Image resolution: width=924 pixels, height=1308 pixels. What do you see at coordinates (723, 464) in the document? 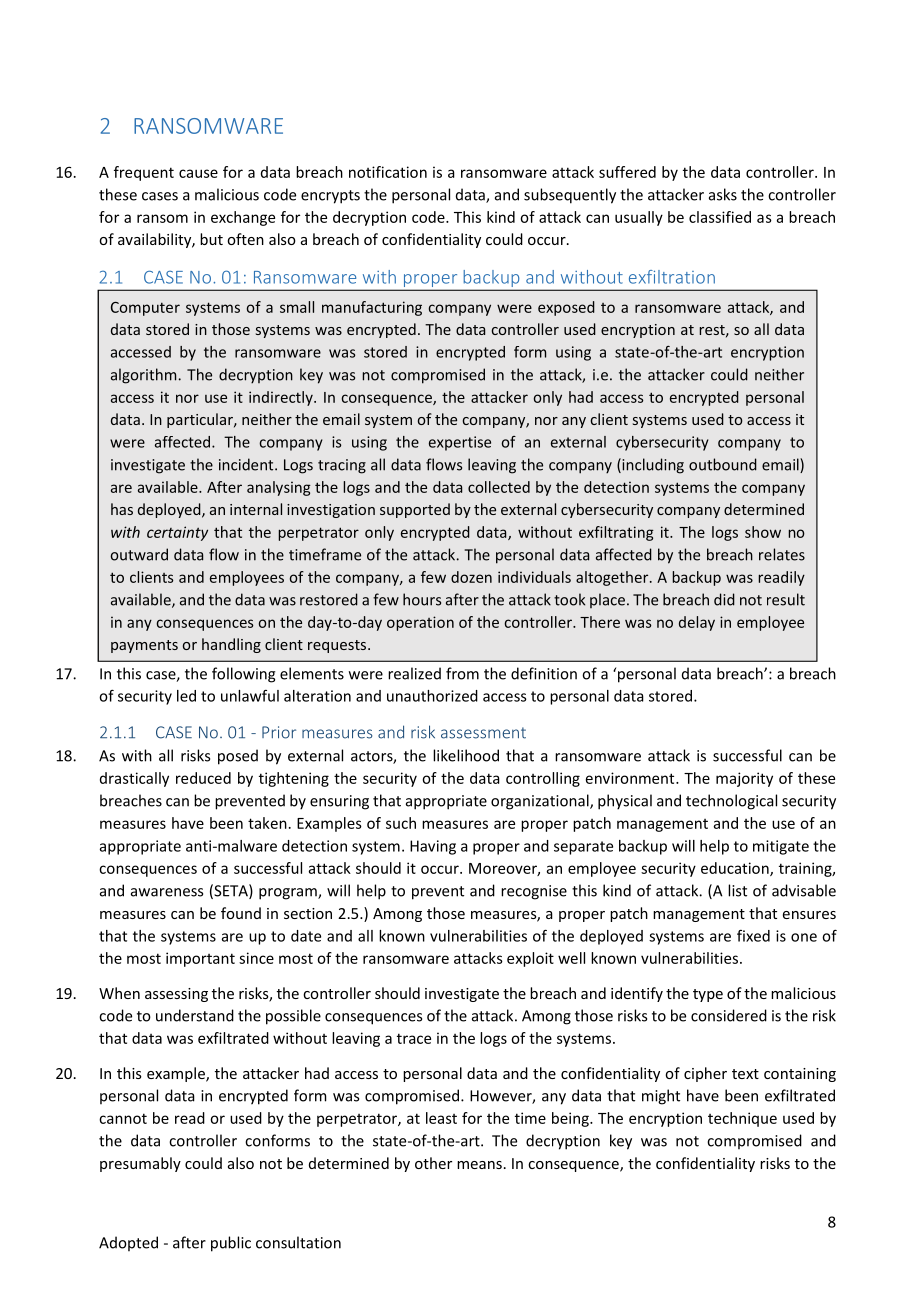
I see `outbound` at bounding box center [723, 464].
